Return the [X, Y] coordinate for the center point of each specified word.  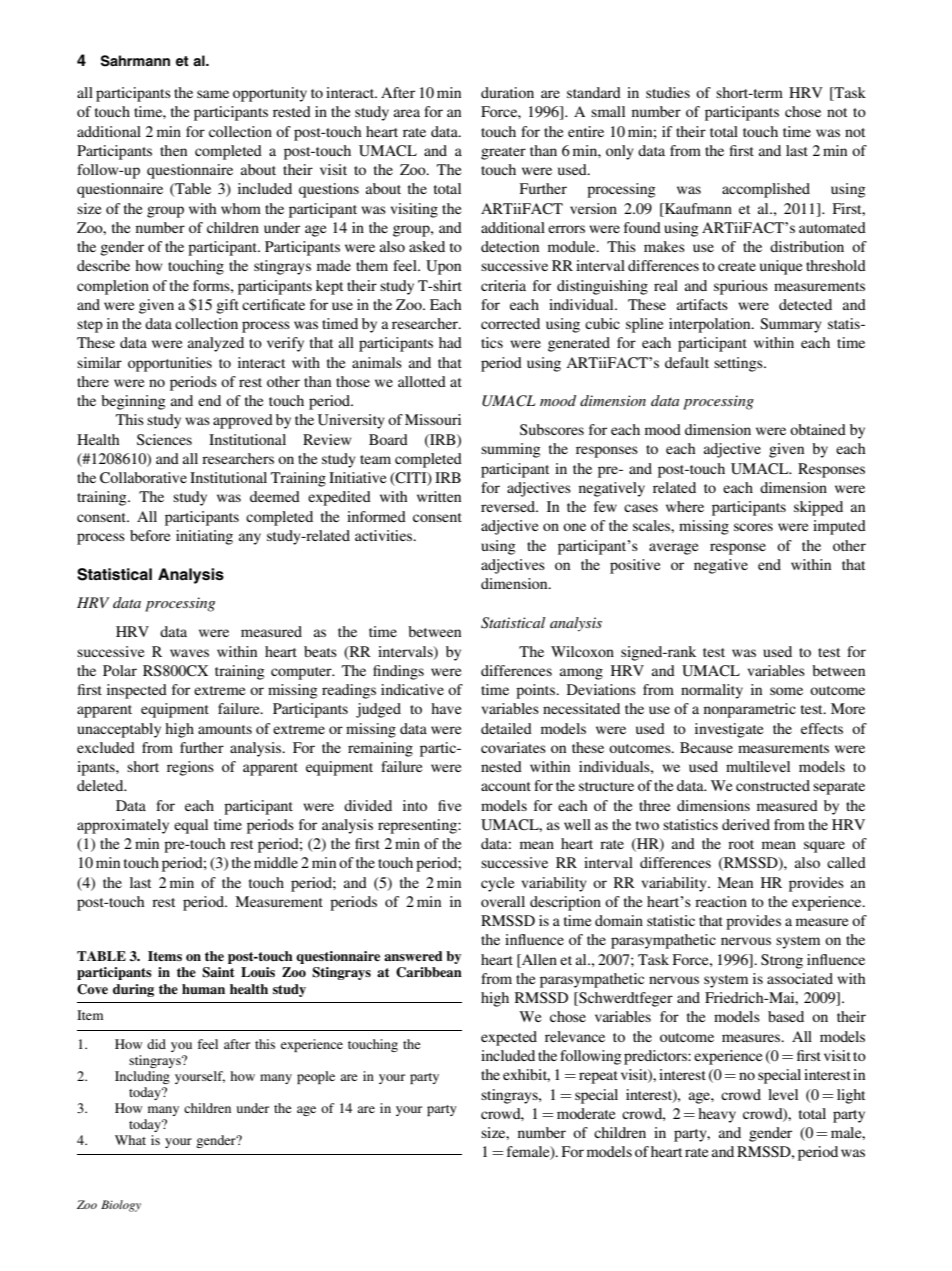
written [439, 496]
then [173, 150]
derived [746, 824]
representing [418, 826]
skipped [818, 508]
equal [191, 826]
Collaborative [143, 478]
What [130, 1140]
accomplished [766, 190]
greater [503, 153]
